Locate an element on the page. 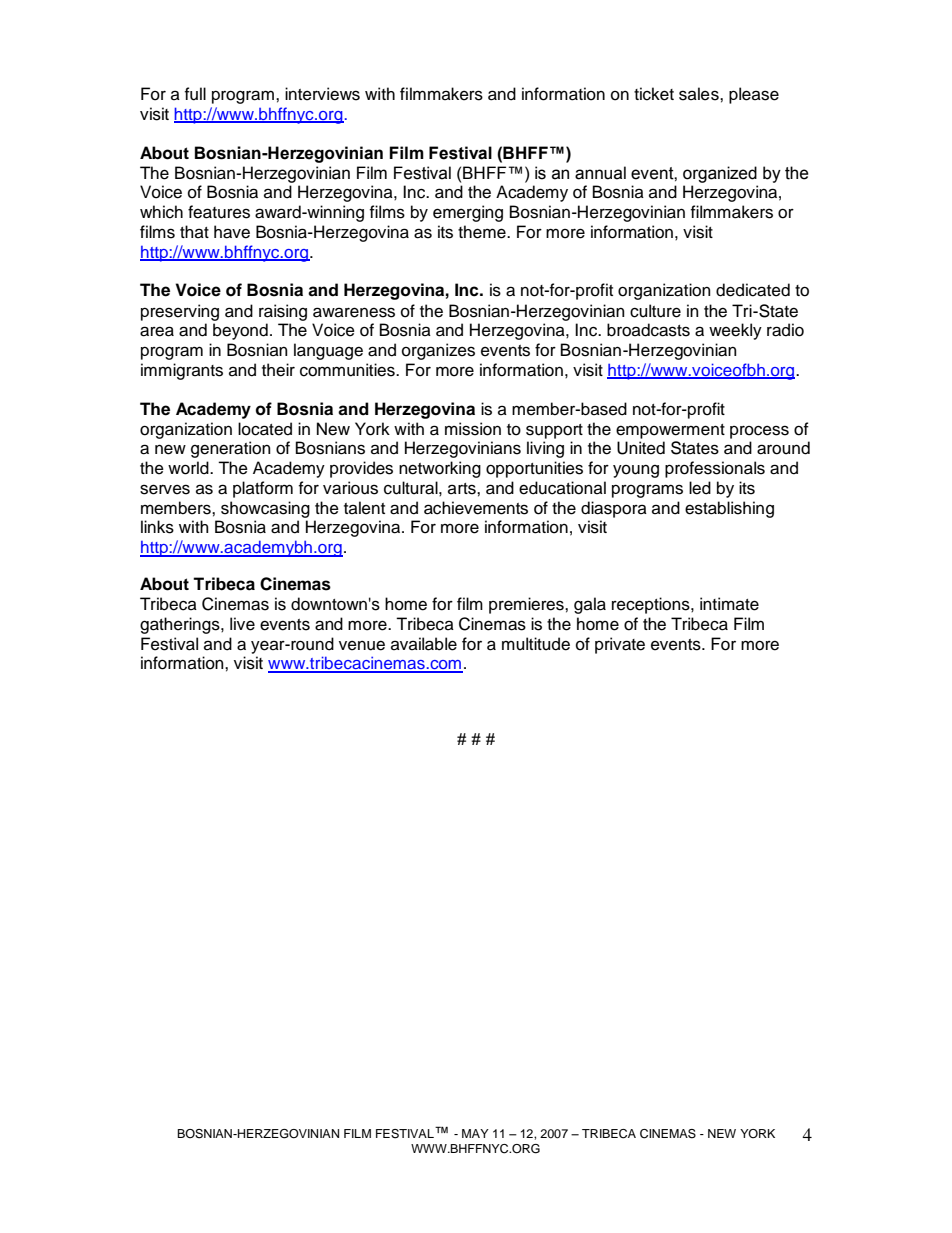 This document has width=952, height=1233. full is located at coordinates (195, 94).
